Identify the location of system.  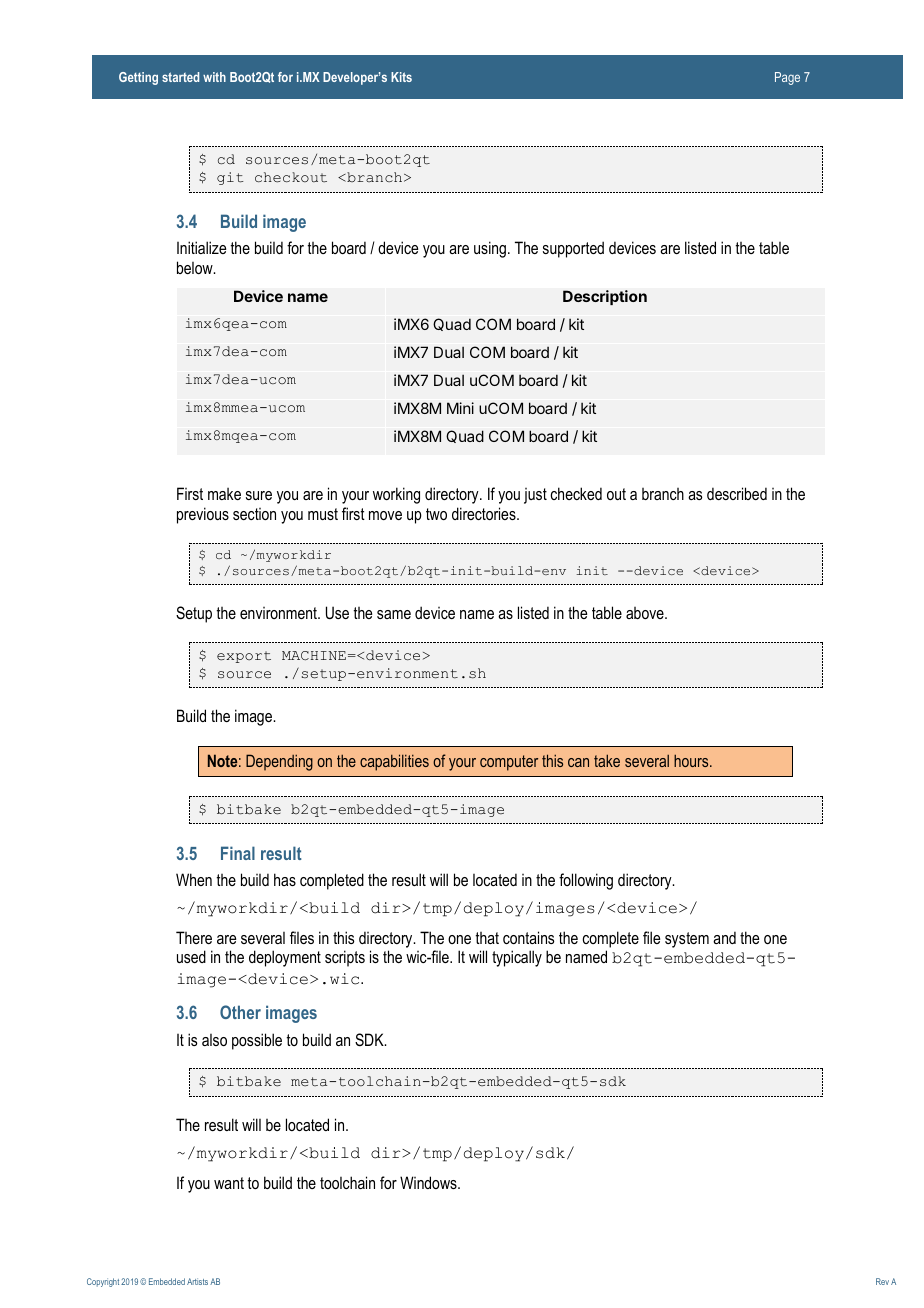
(687, 940).
